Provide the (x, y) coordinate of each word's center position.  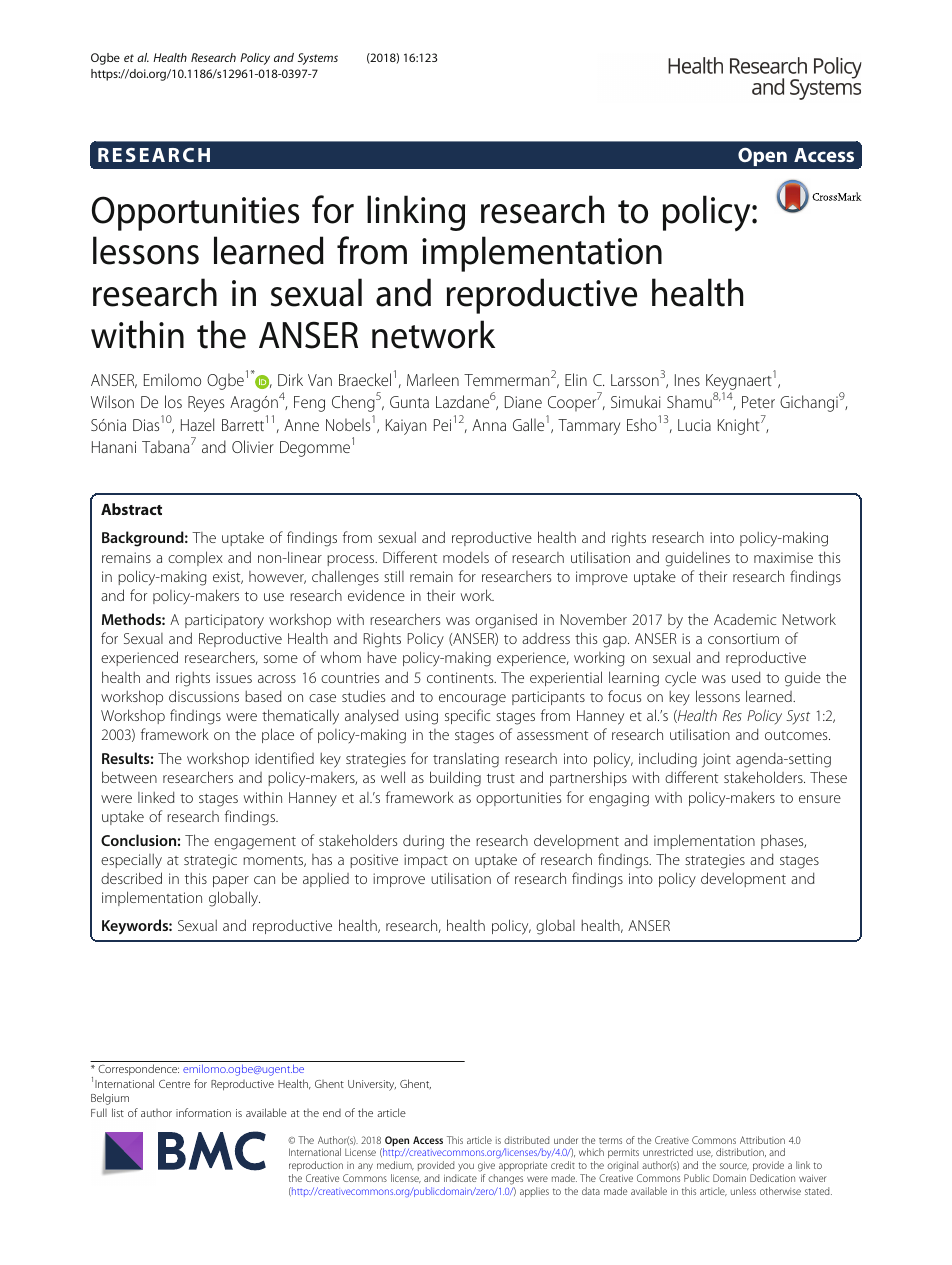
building (455, 779)
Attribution (762, 1140)
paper (231, 881)
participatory (224, 621)
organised (506, 621)
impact (426, 861)
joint (716, 760)
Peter (758, 402)
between (129, 777)
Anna (489, 425)
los (173, 401)
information (203, 1112)
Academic (745, 619)
